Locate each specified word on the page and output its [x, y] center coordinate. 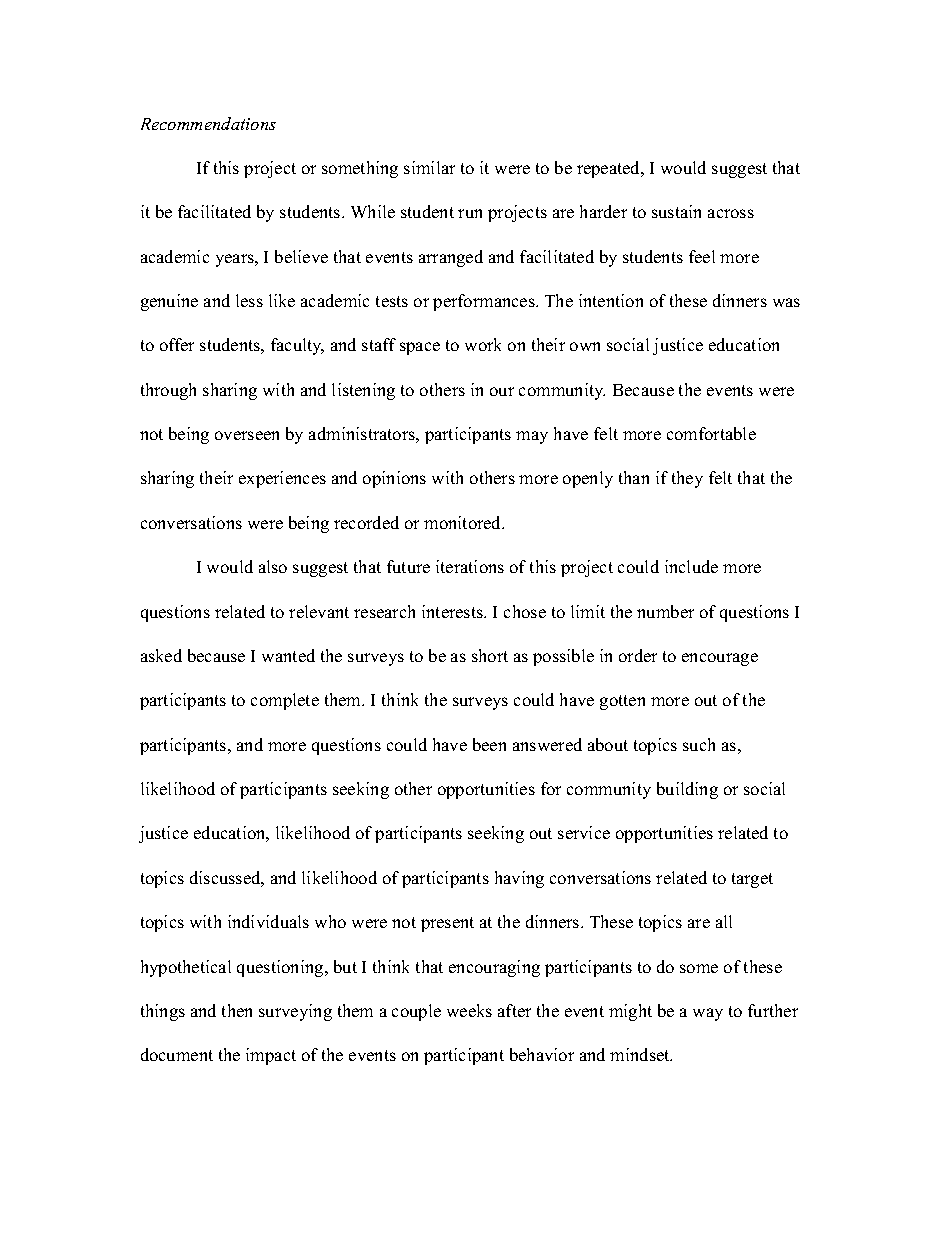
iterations [470, 566]
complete [285, 701]
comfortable [711, 433]
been [489, 744]
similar [429, 167]
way [708, 1014]
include [691, 566]
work [483, 344]
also [273, 566]
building [687, 790]
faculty [297, 346]
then [237, 1010]
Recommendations [208, 123]
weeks [469, 1010]
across [731, 213]
